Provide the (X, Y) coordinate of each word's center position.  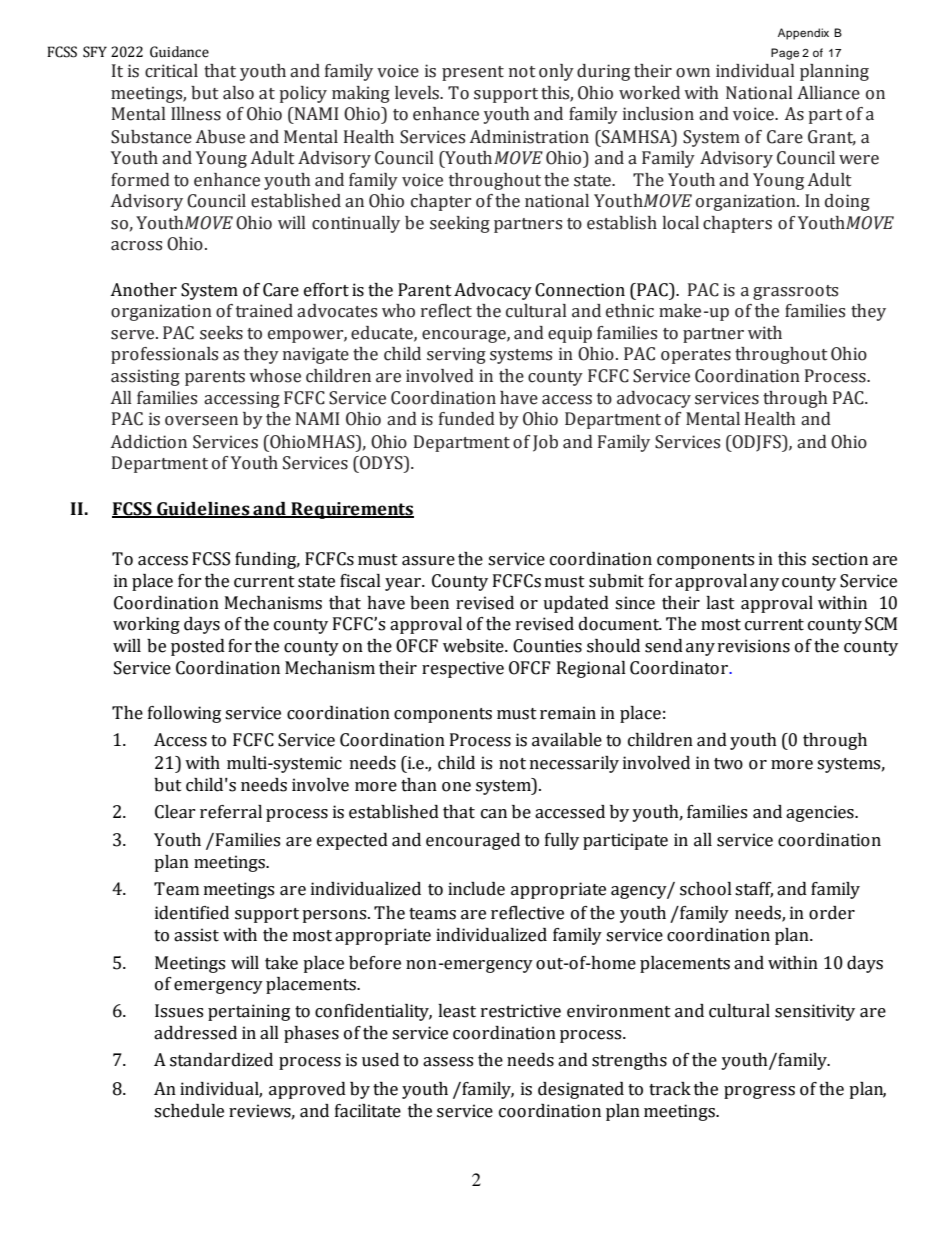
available (567, 740)
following (184, 714)
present (473, 73)
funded (467, 419)
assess (448, 1062)
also (238, 93)
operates (696, 356)
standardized (221, 1060)
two (728, 764)
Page (785, 54)
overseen (201, 421)
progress (759, 1092)
